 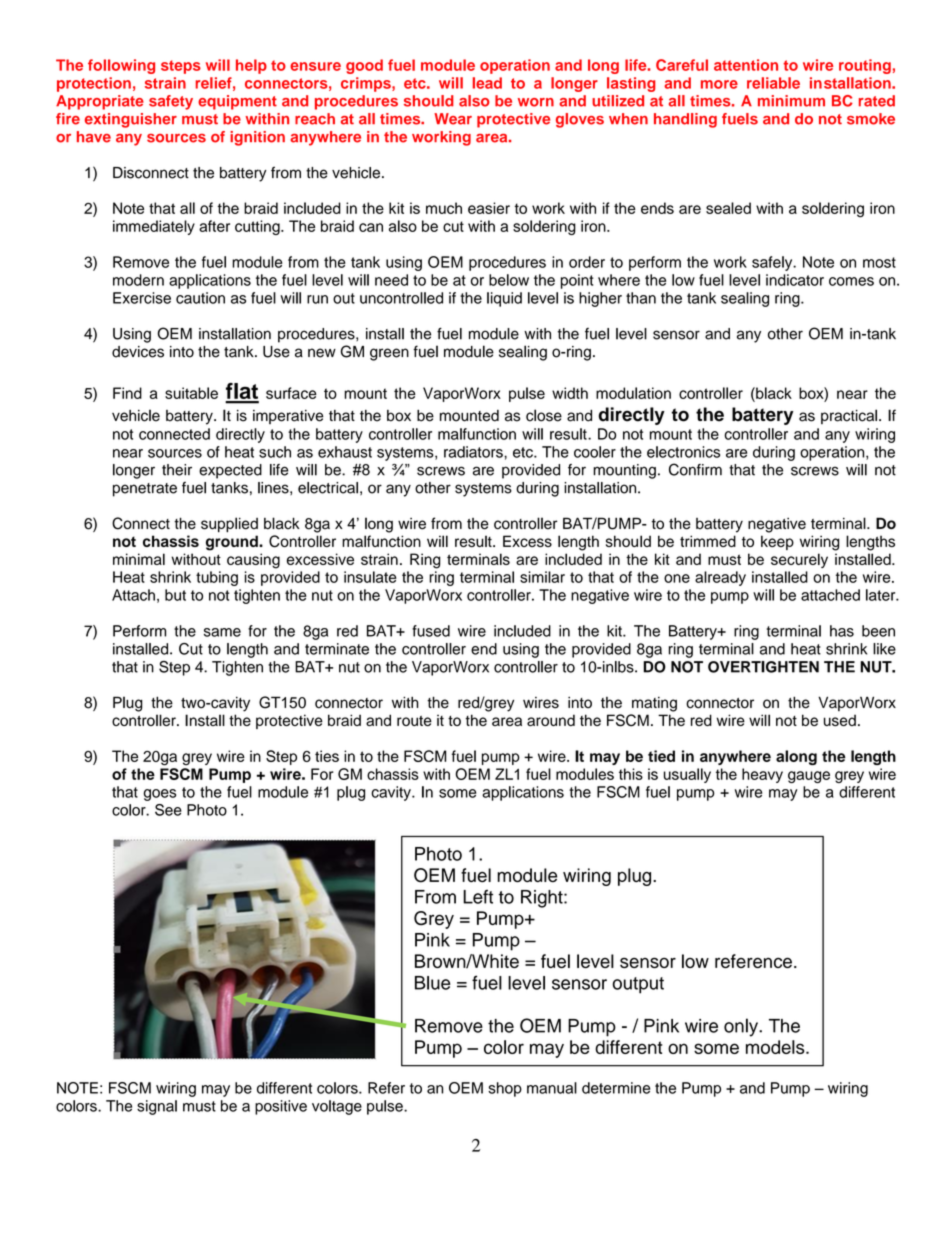 What do you see at coordinates (157, 1107) in the screenshot?
I see `signal` at bounding box center [157, 1107].
